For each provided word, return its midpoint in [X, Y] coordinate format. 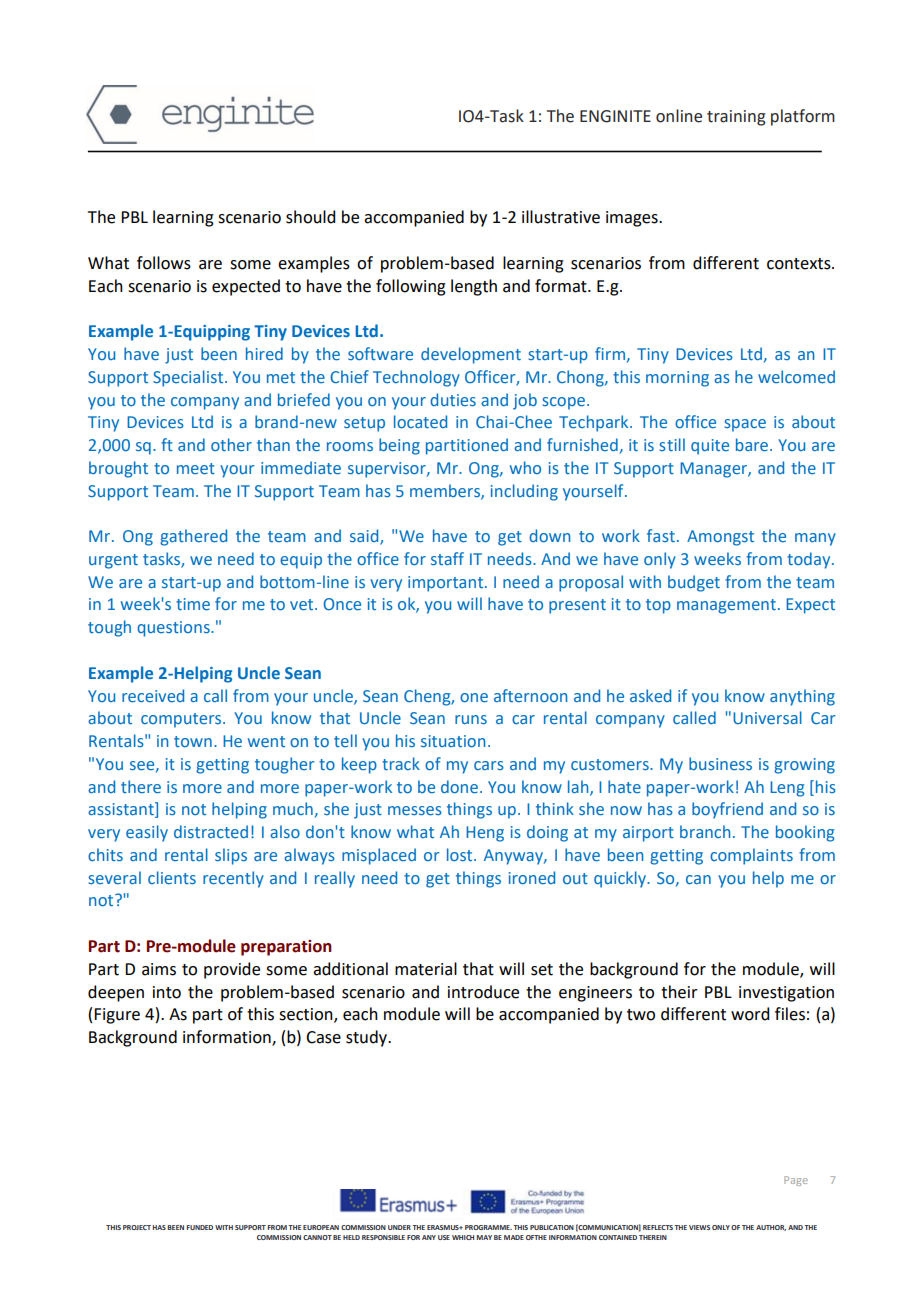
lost [461, 854]
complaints [751, 856]
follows [164, 263]
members [446, 491]
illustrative [561, 217]
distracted [211, 831]
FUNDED [199, 1227]
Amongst [720, 538]
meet [196, 468]
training [736, 118]
